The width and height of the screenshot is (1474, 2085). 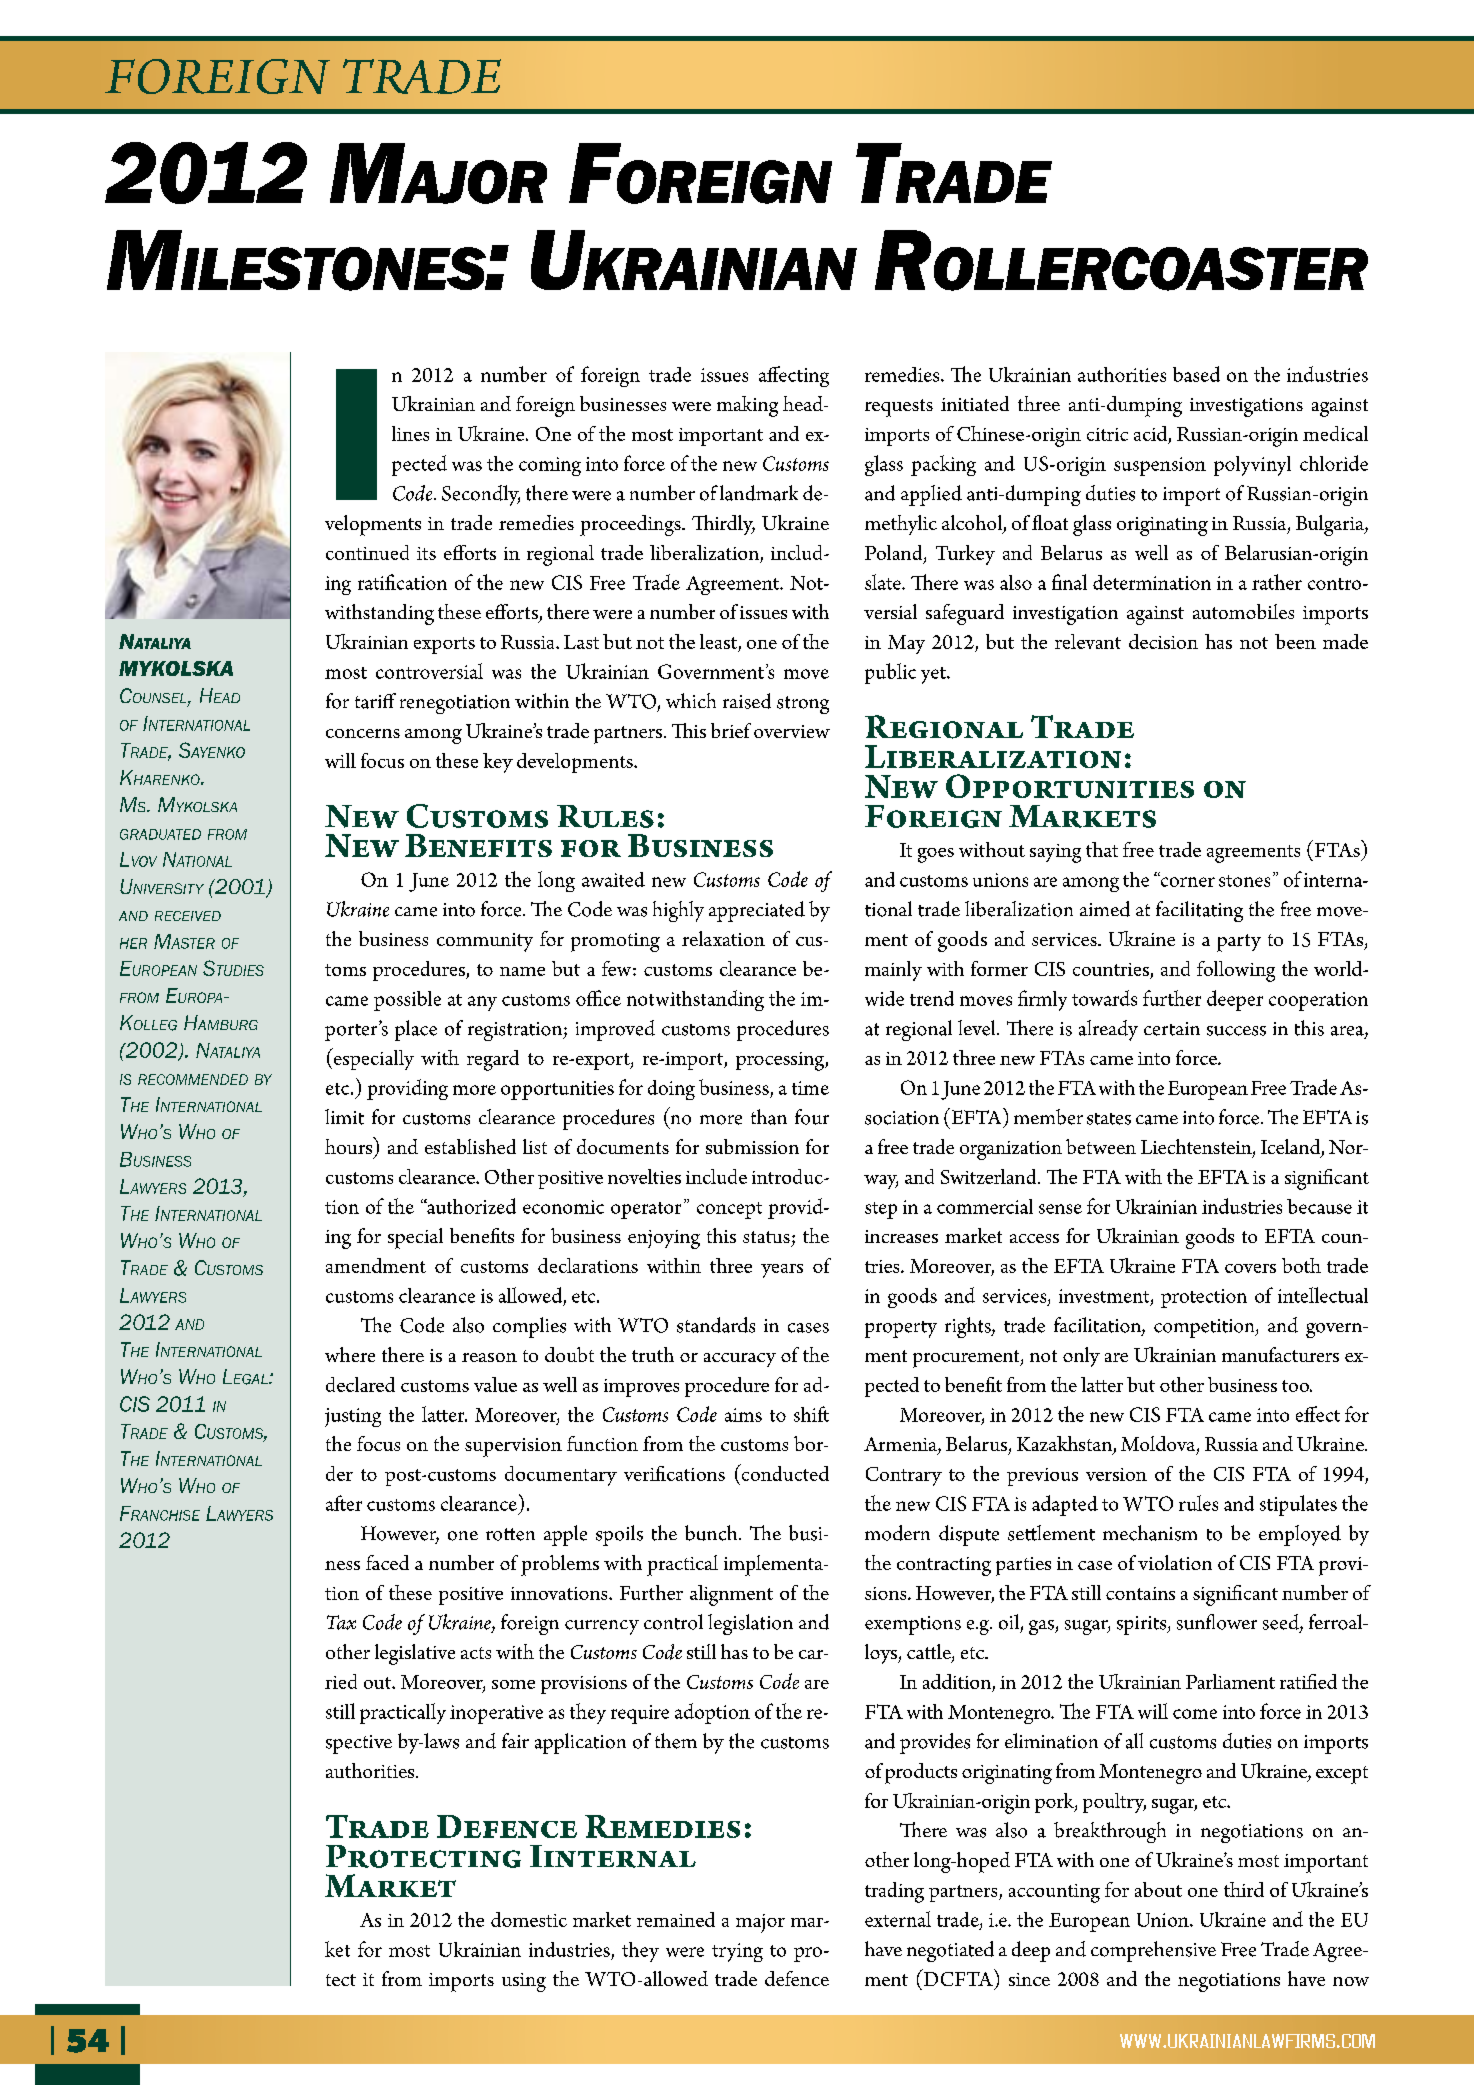 I want to click on based, so click(x=1196, y=374).
